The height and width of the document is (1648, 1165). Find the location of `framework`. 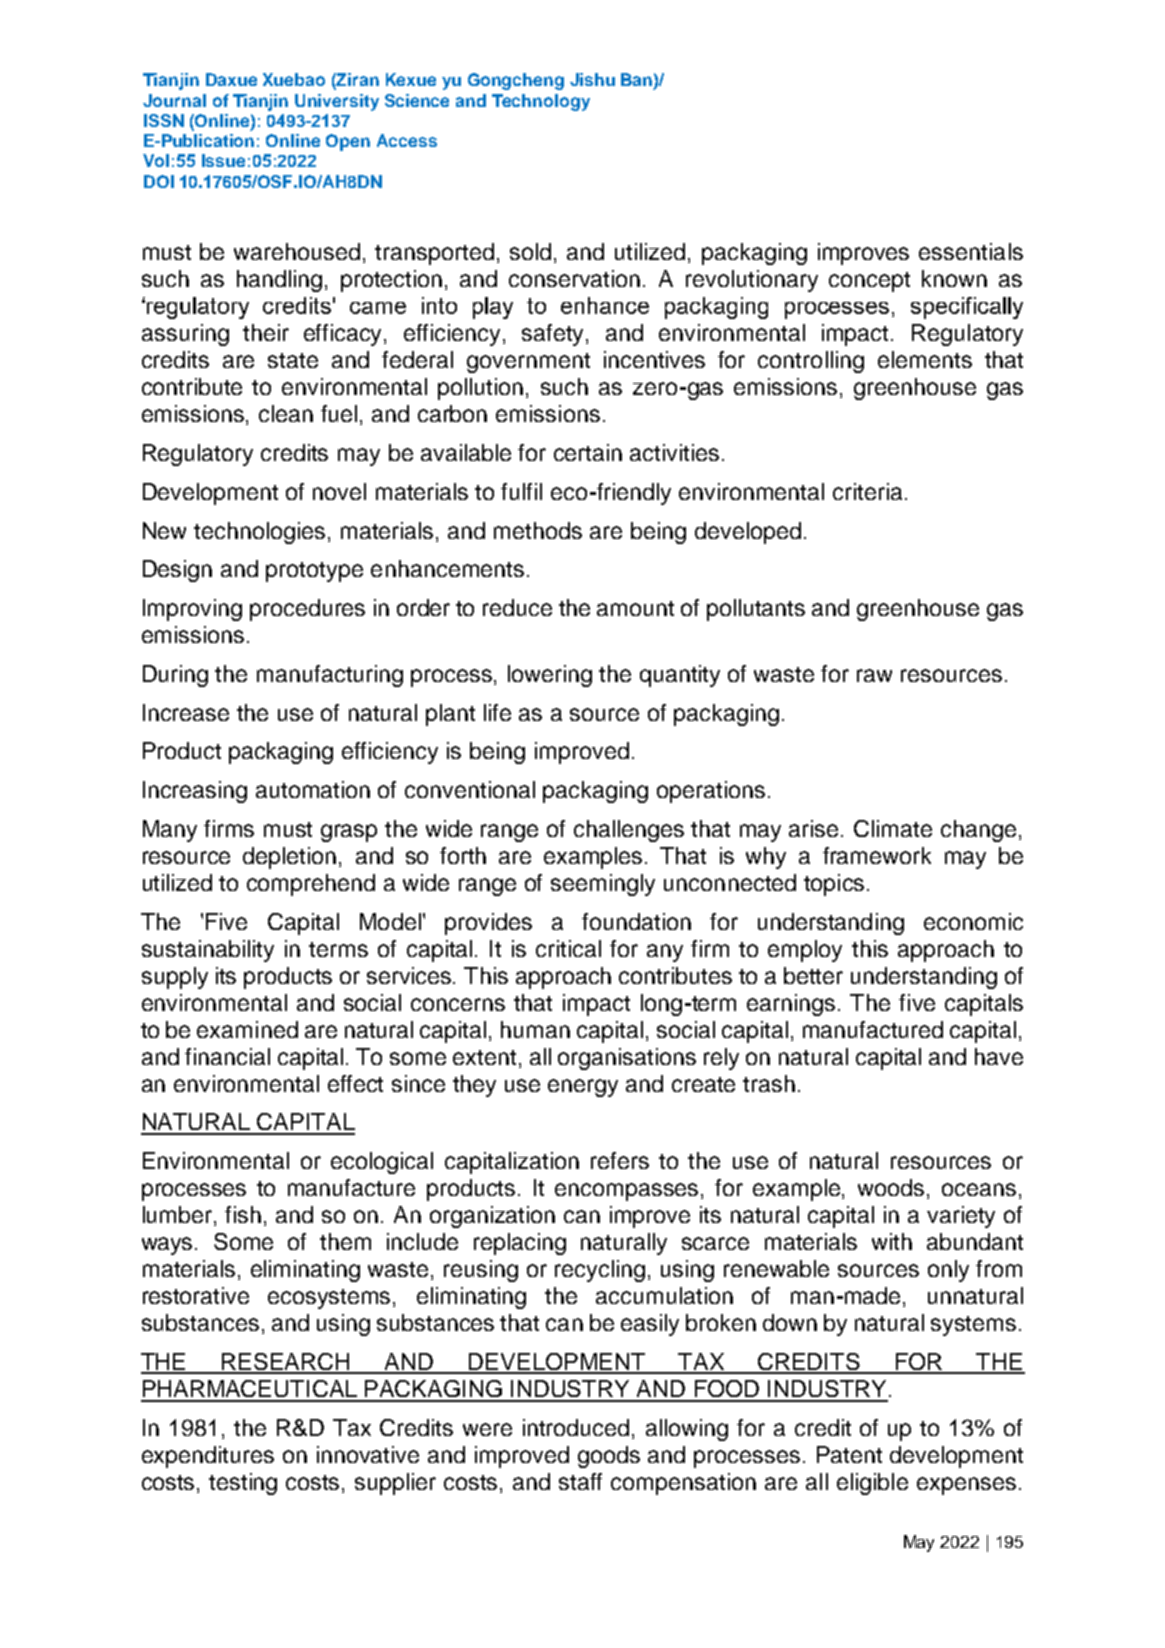

framework is located at coordinates (877, 855).
